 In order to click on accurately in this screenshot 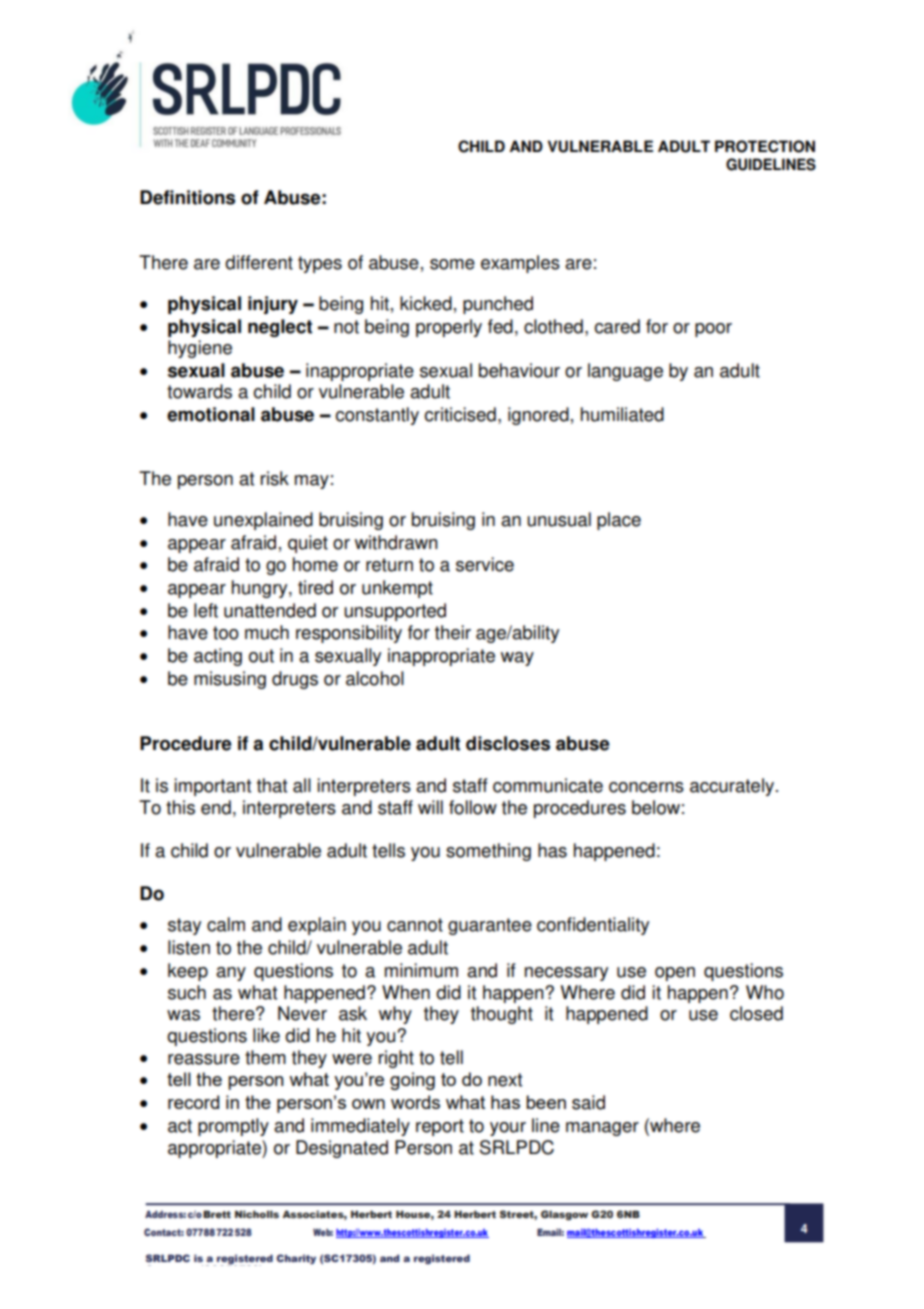, I will do `click(733, 787)`.
